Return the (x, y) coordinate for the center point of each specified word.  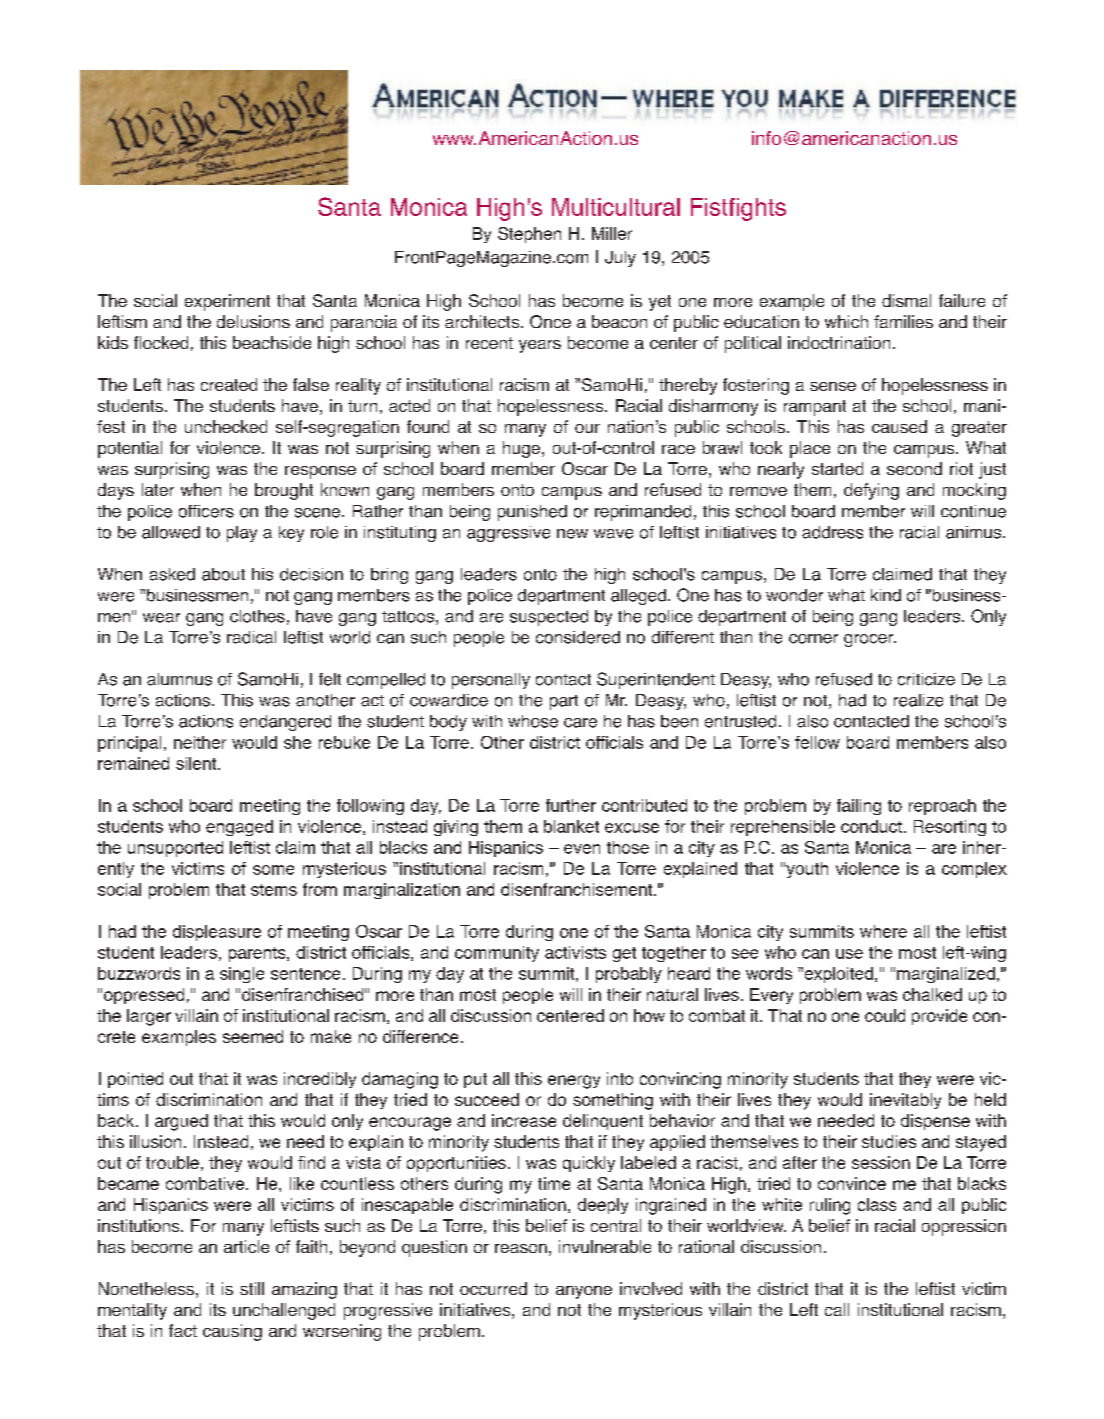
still (252, 1288)
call (837, 1309)
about (223, 574)
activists (575, 952)
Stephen (529, 235)
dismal (906, 300)
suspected (549, 618)
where (883, 931)
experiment (227, 302)
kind (886, 595)
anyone (584, 1292)
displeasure (217, 933)
